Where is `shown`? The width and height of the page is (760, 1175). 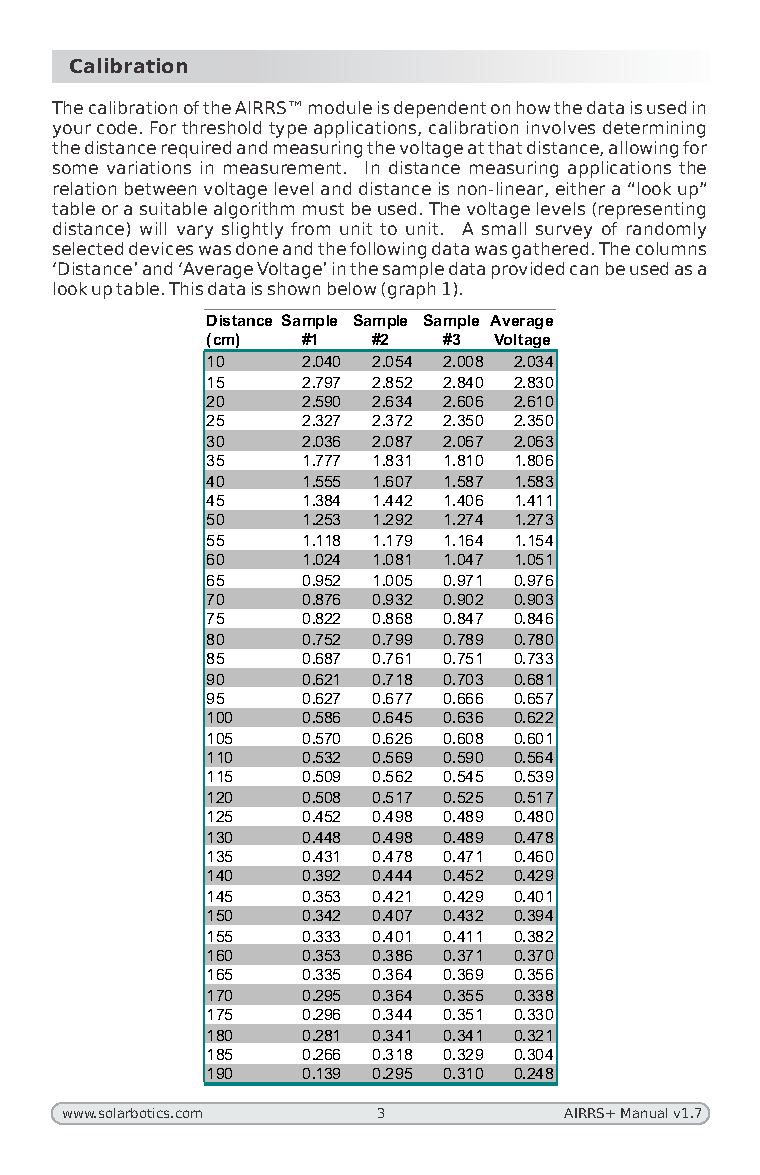
shown is located at coordinates (294, 288).
